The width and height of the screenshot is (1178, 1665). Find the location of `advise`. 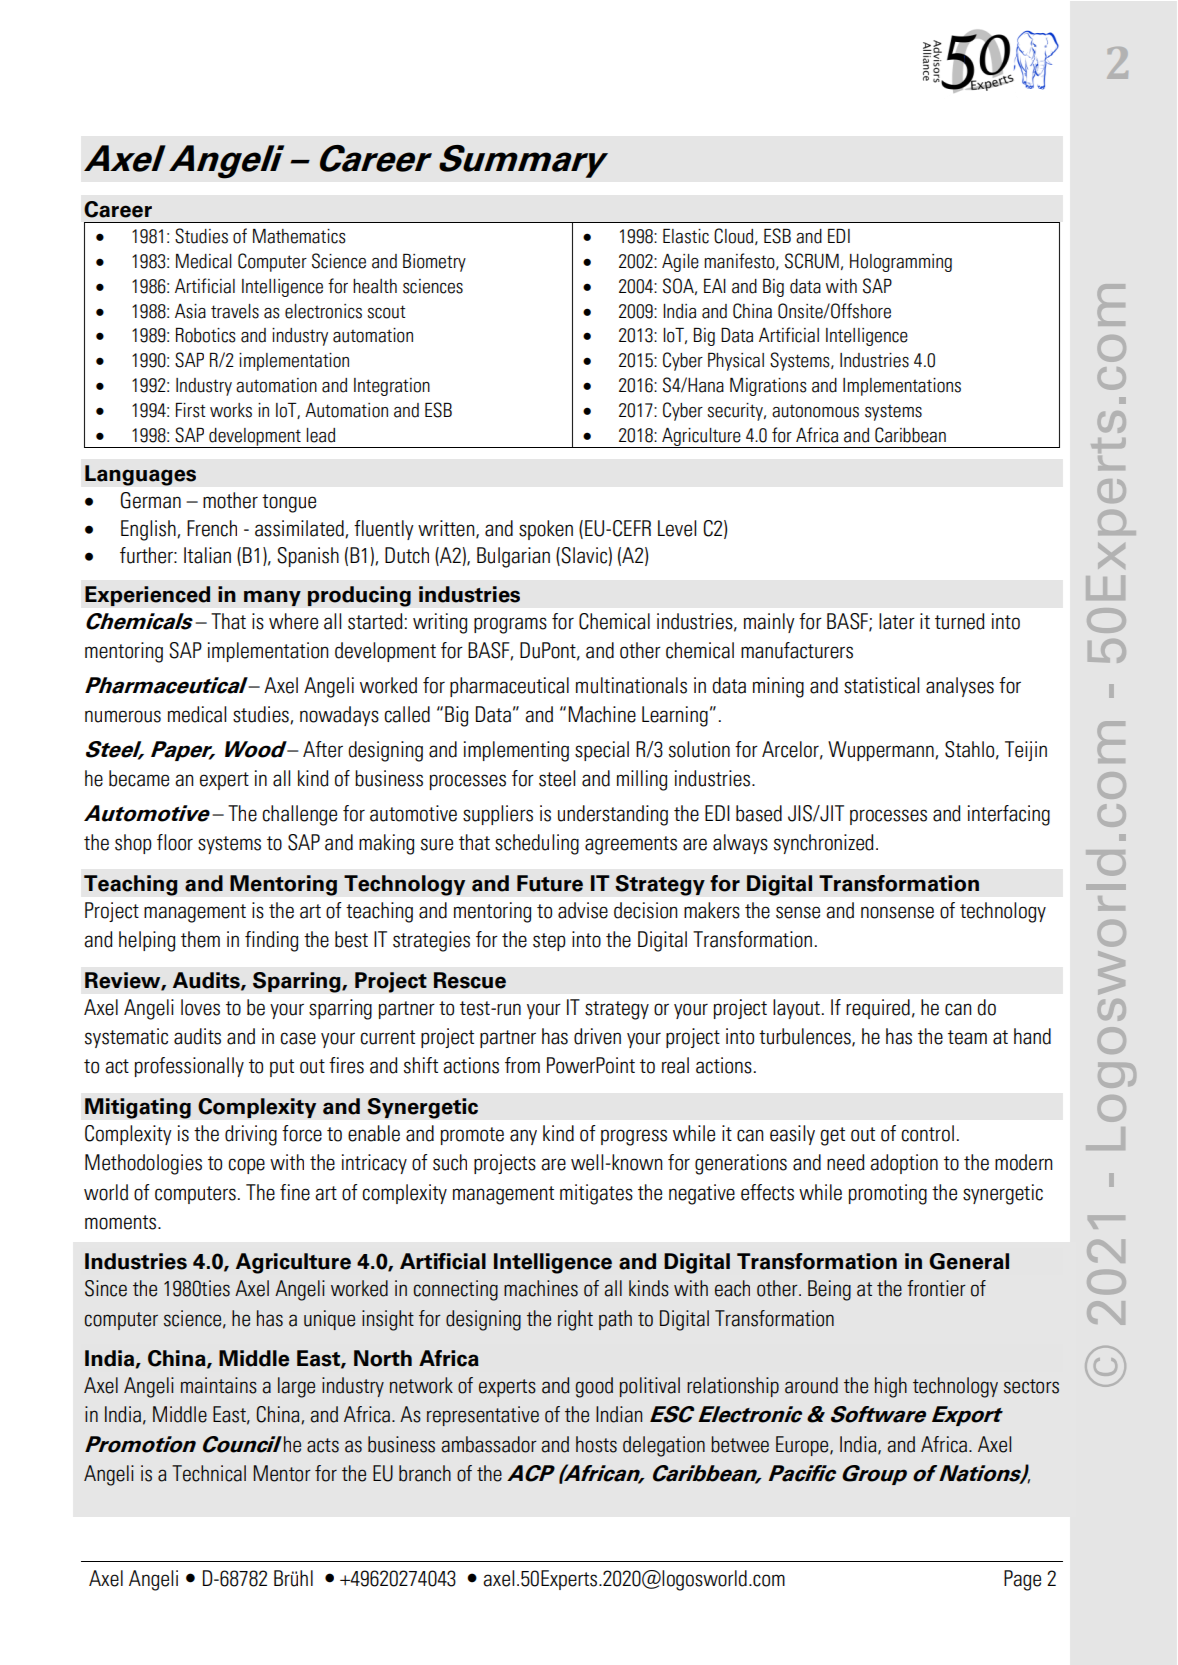

advise is located at coordinates (583, 910).
